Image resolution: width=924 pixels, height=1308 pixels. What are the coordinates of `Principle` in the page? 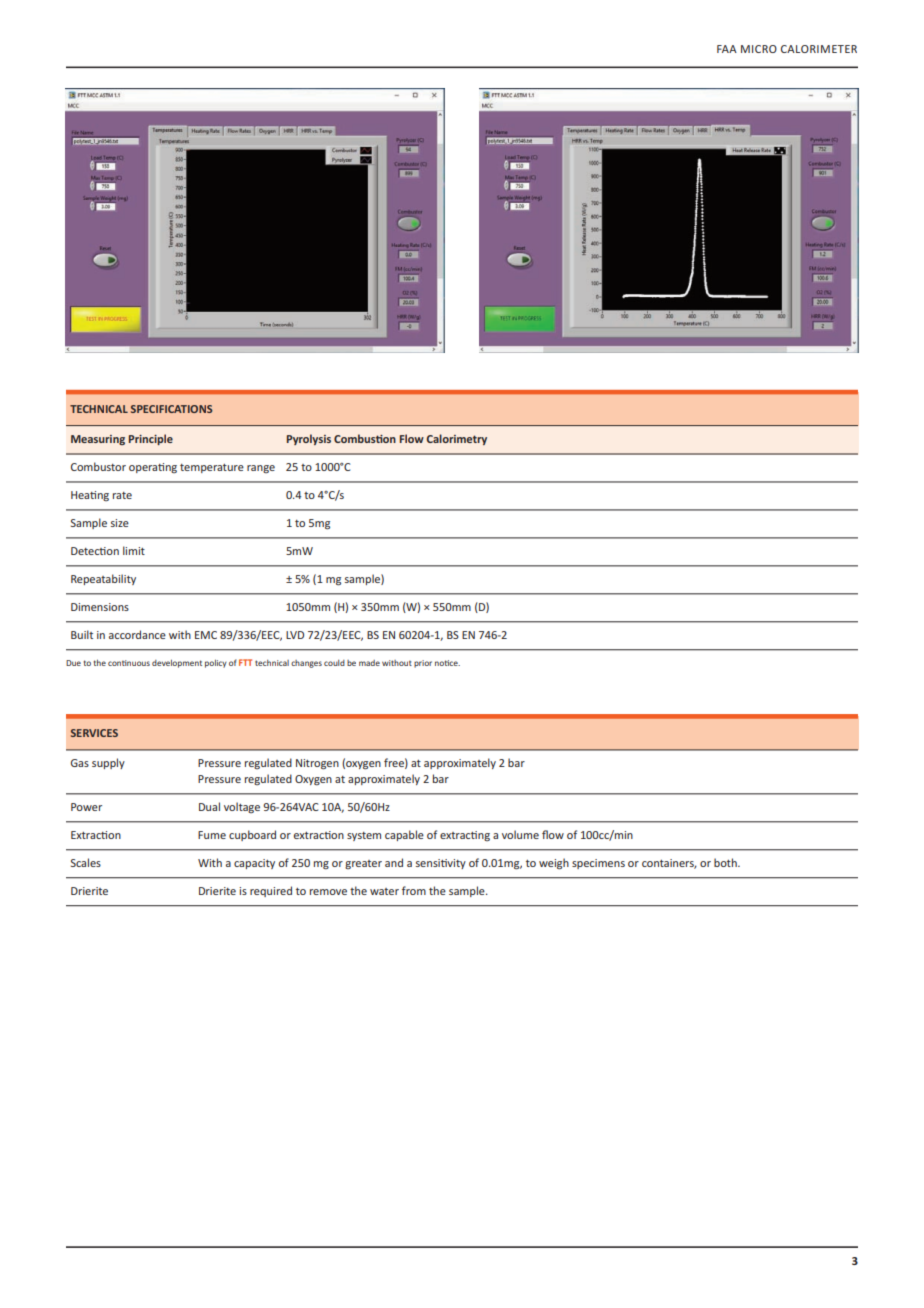 It's located at (151, 439).
